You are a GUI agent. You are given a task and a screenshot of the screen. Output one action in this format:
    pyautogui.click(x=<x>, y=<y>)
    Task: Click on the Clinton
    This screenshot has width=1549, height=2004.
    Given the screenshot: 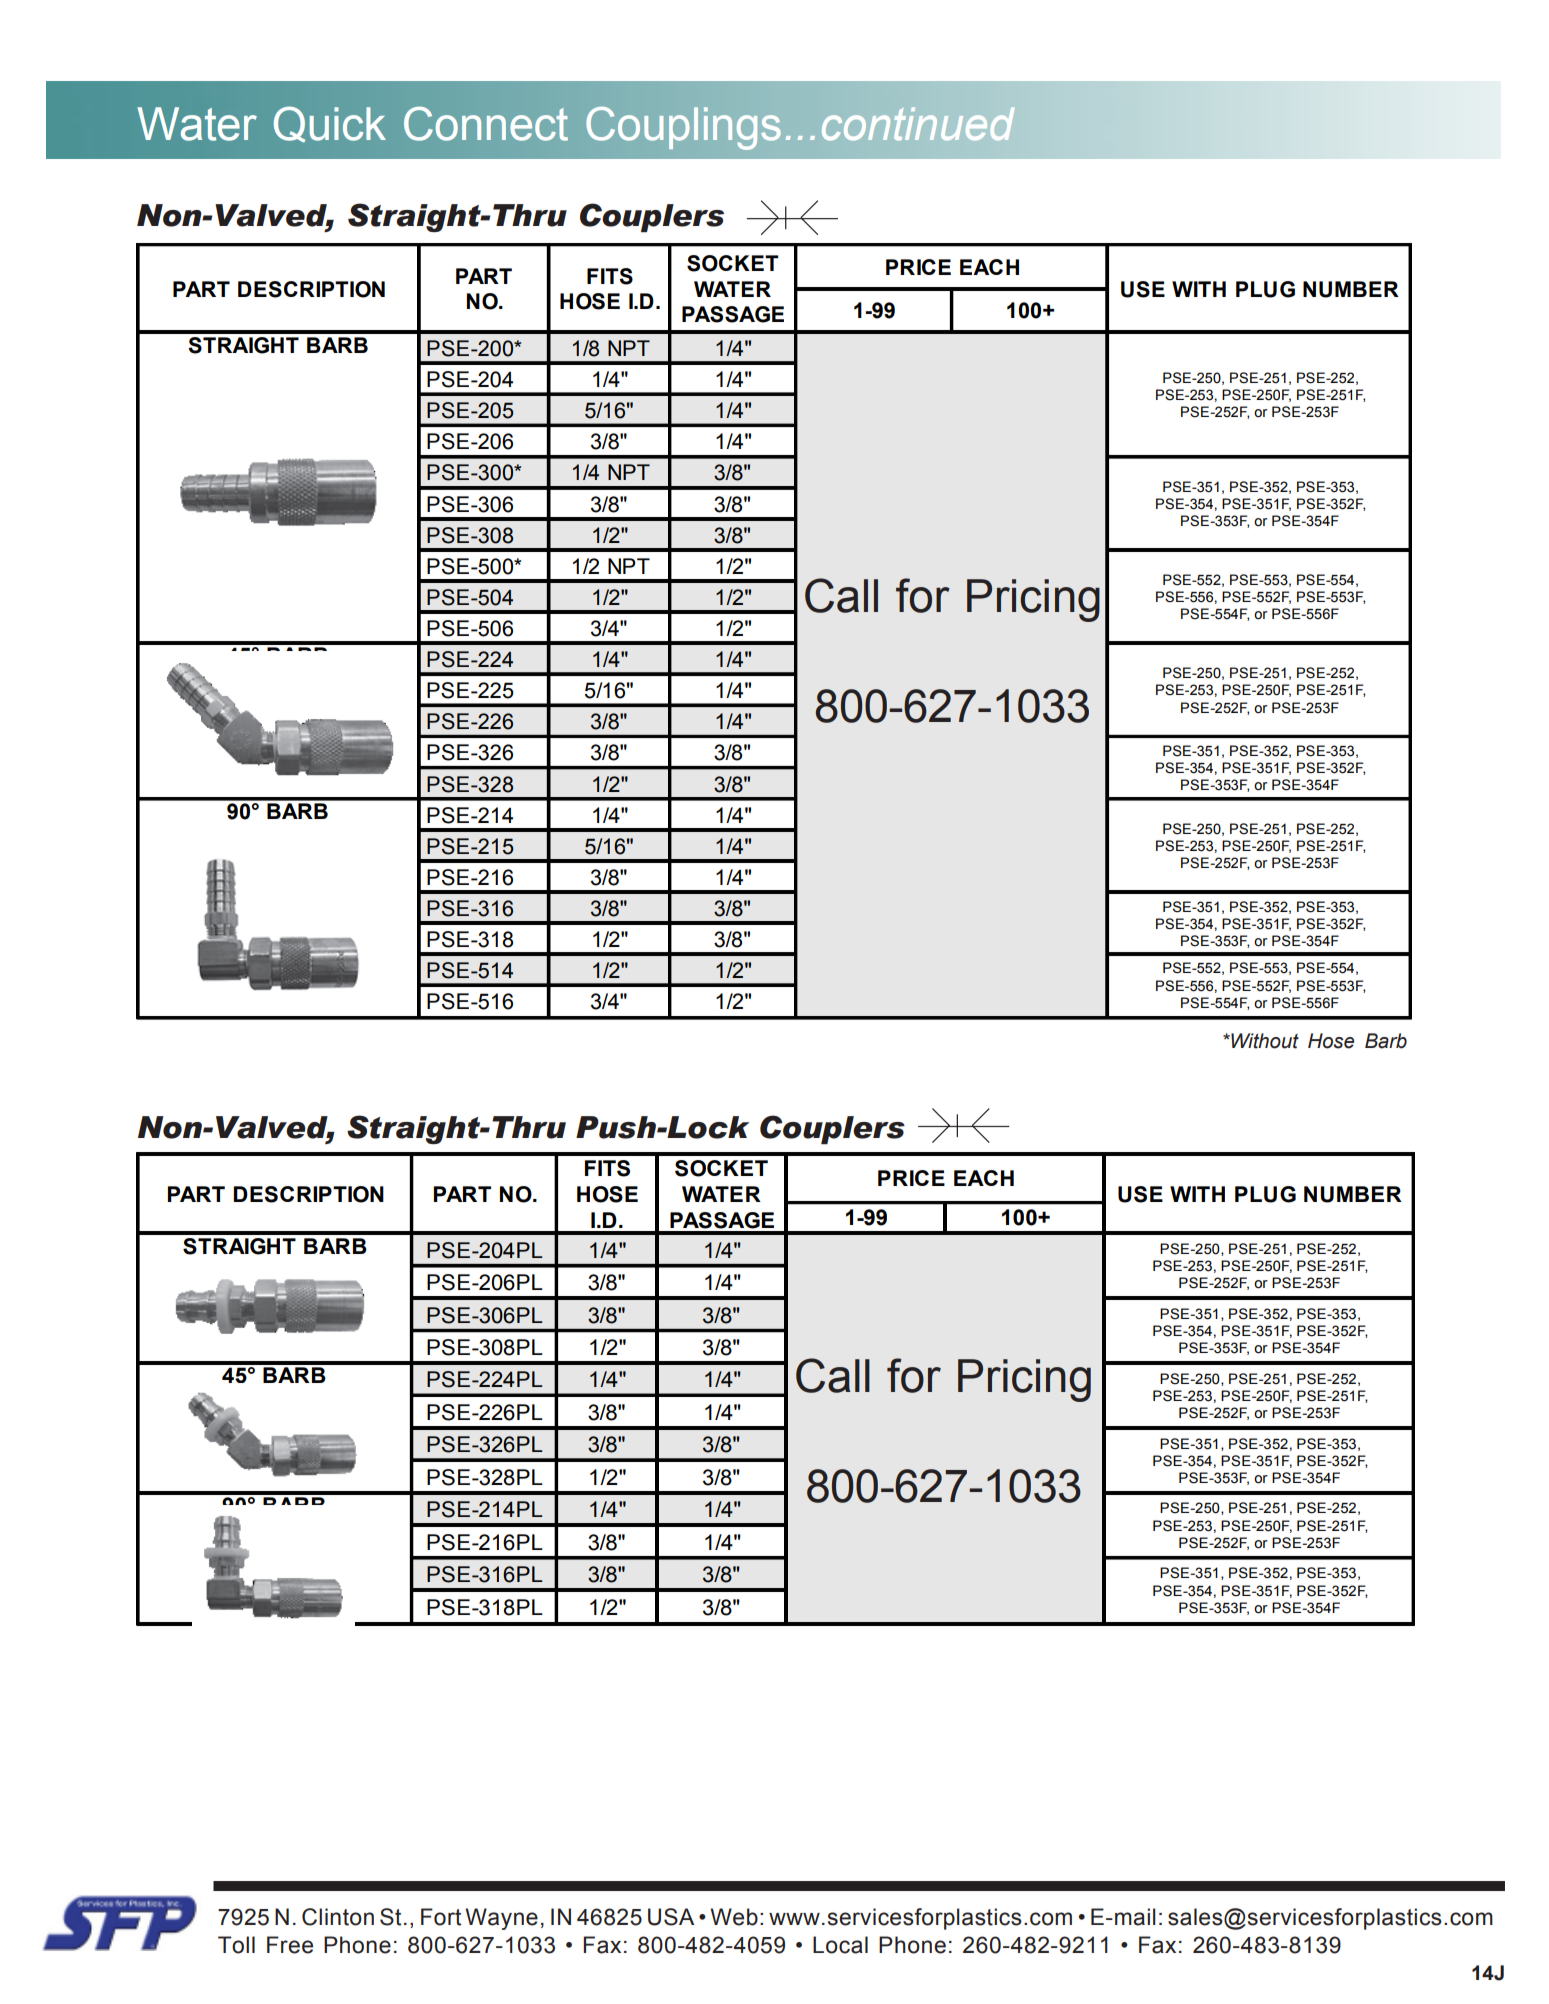 What is the action you would take?
    pyautogui.click(x=338, y=1917)
